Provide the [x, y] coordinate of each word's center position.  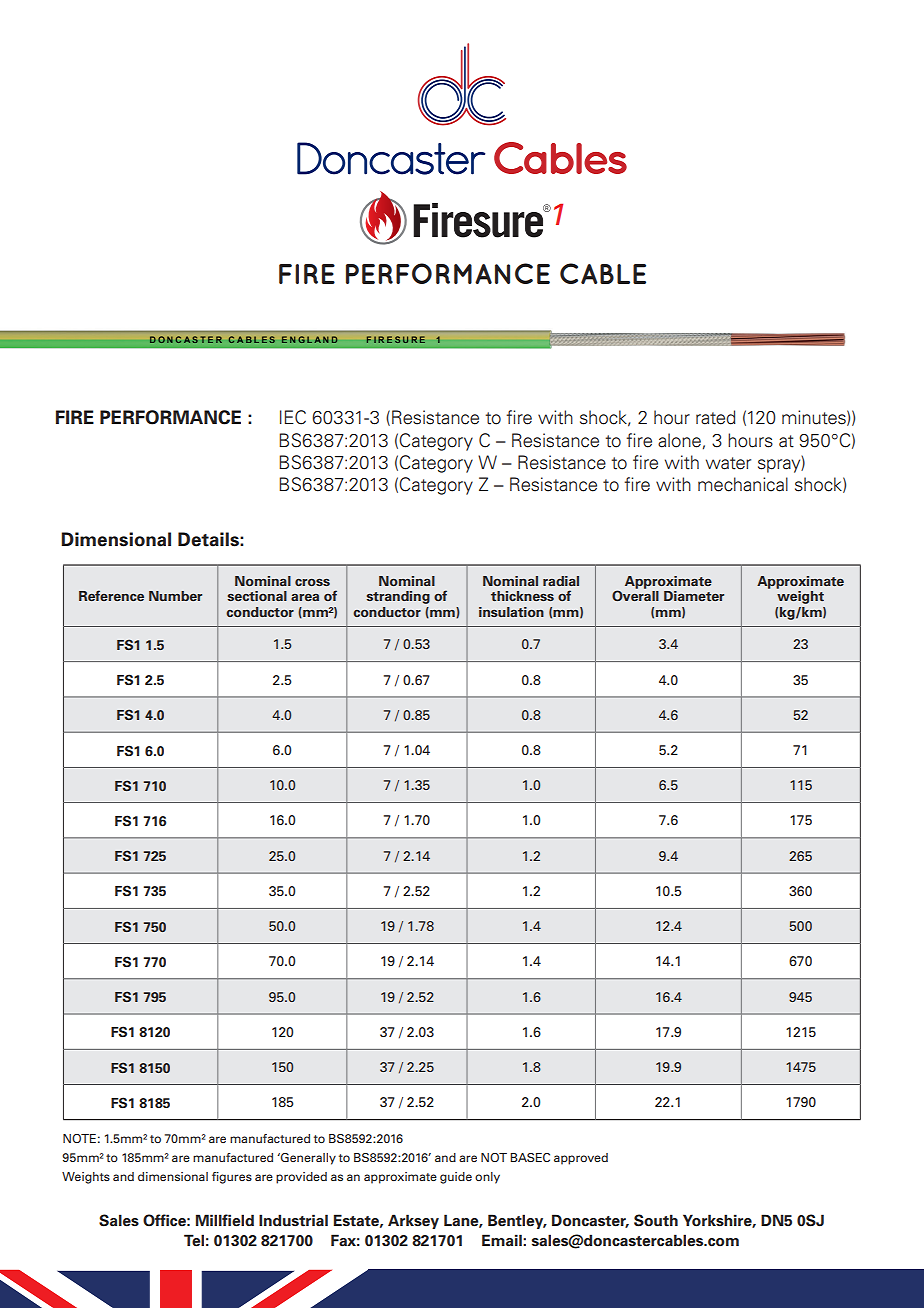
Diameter [694, 596]
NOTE [79, 1138]
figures [232, 1178]
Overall [635, 595]
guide [456, 1178]
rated [716, 417]
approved [581, 1159]
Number [175, 596]
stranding [398, 597]
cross [312, 582]
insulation [511, 612]
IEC [293, 417]
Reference [111, 595]
